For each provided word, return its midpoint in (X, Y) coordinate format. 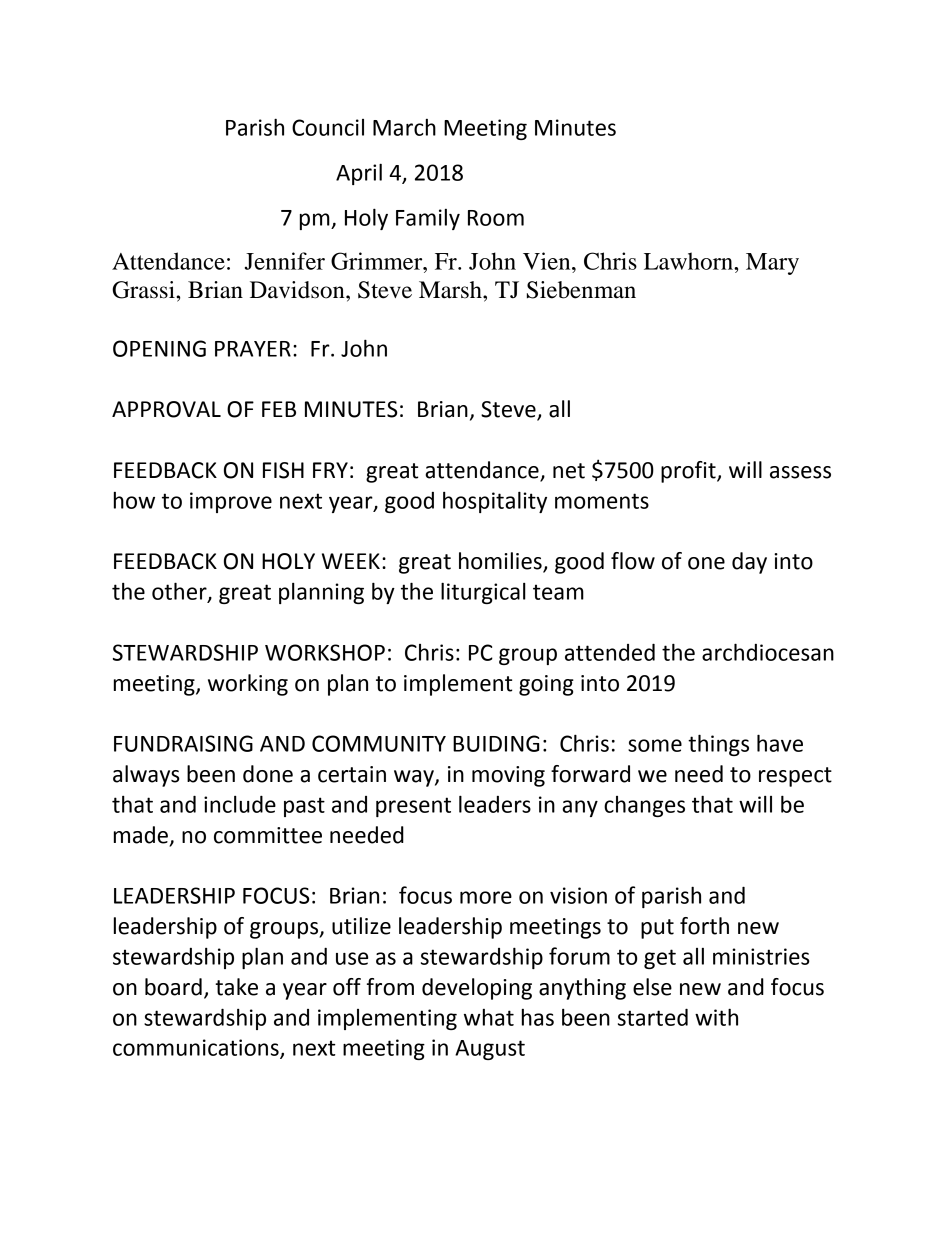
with (716, 1017)
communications (197, 1048)
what (489, 1017)
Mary (772, 264)
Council (328, 127)
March (404, 127)
